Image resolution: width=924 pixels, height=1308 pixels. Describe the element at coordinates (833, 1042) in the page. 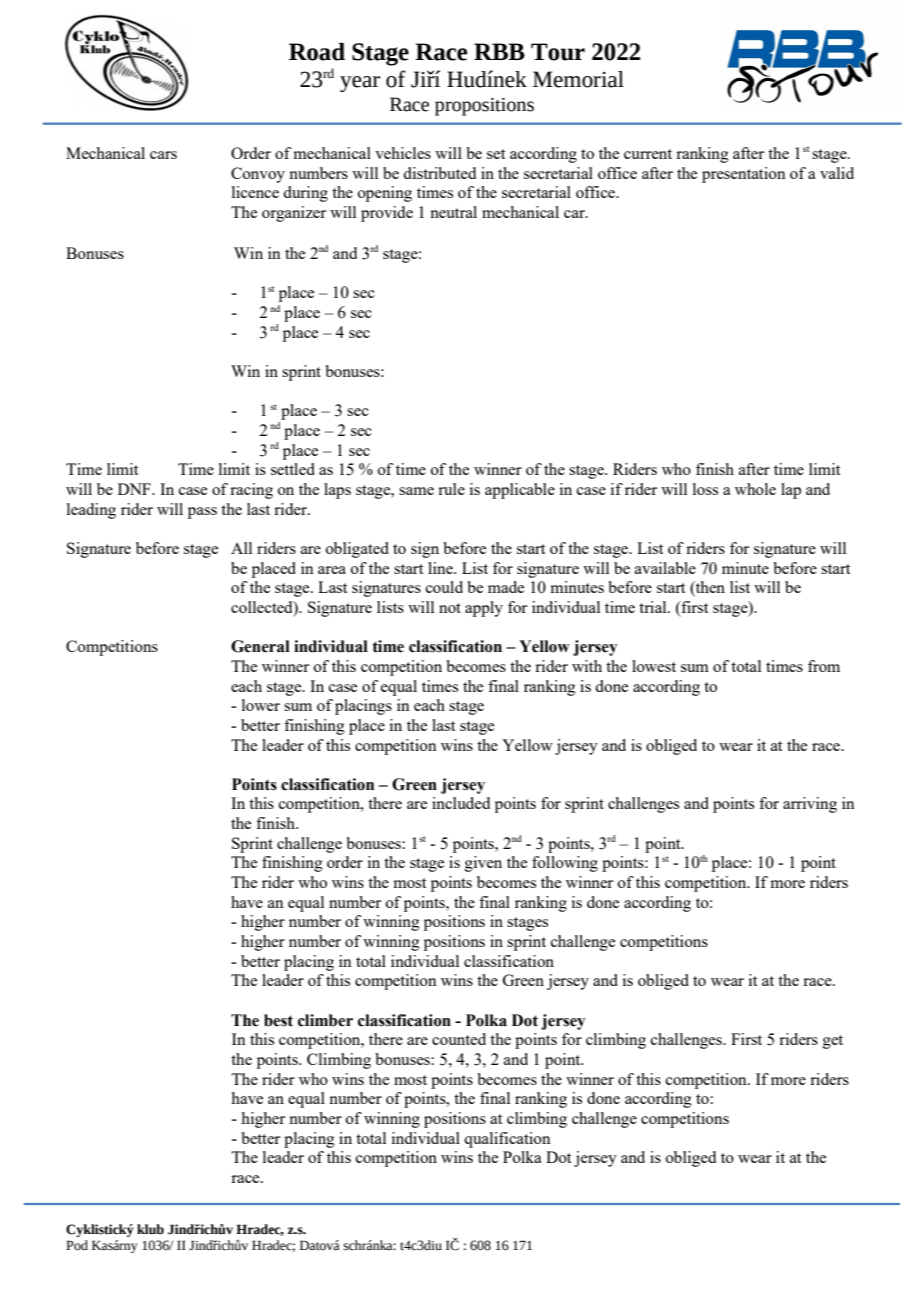

I see `get` at that location.
